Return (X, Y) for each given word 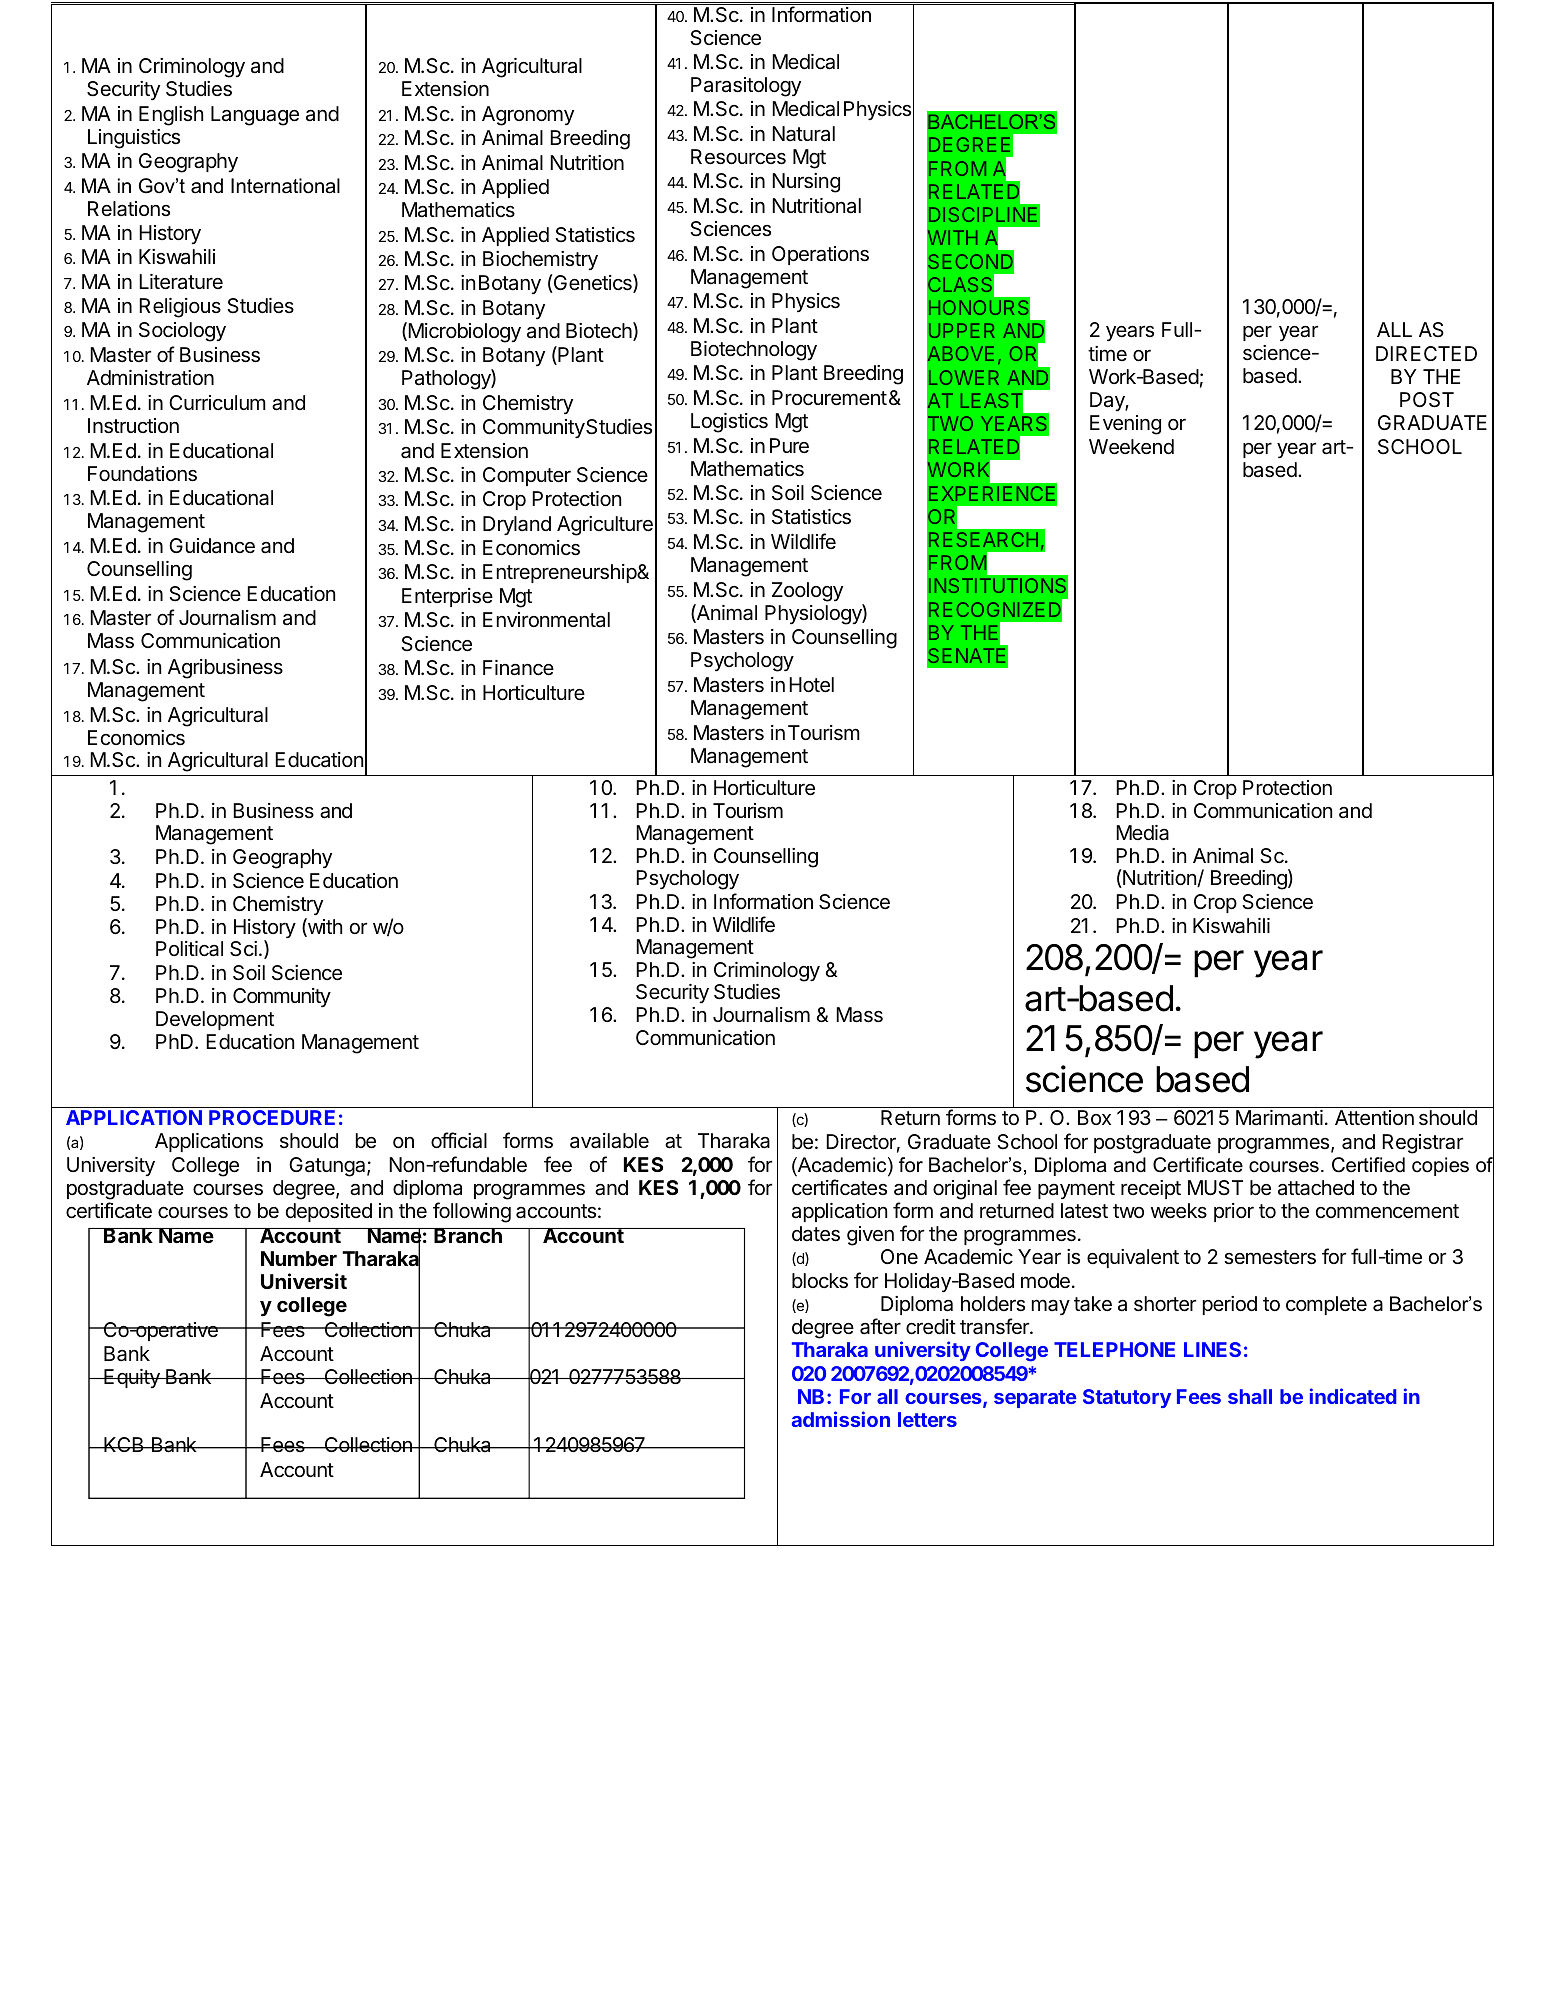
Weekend (1131, 447)
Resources (738, 157)
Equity (132, 1378)
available (609, 1141)
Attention (1374, 1118)
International (285, 186)
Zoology (807, 592)
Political (189, 949)
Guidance (212, 546)
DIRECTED (1426, 353)
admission (841, 1419)
